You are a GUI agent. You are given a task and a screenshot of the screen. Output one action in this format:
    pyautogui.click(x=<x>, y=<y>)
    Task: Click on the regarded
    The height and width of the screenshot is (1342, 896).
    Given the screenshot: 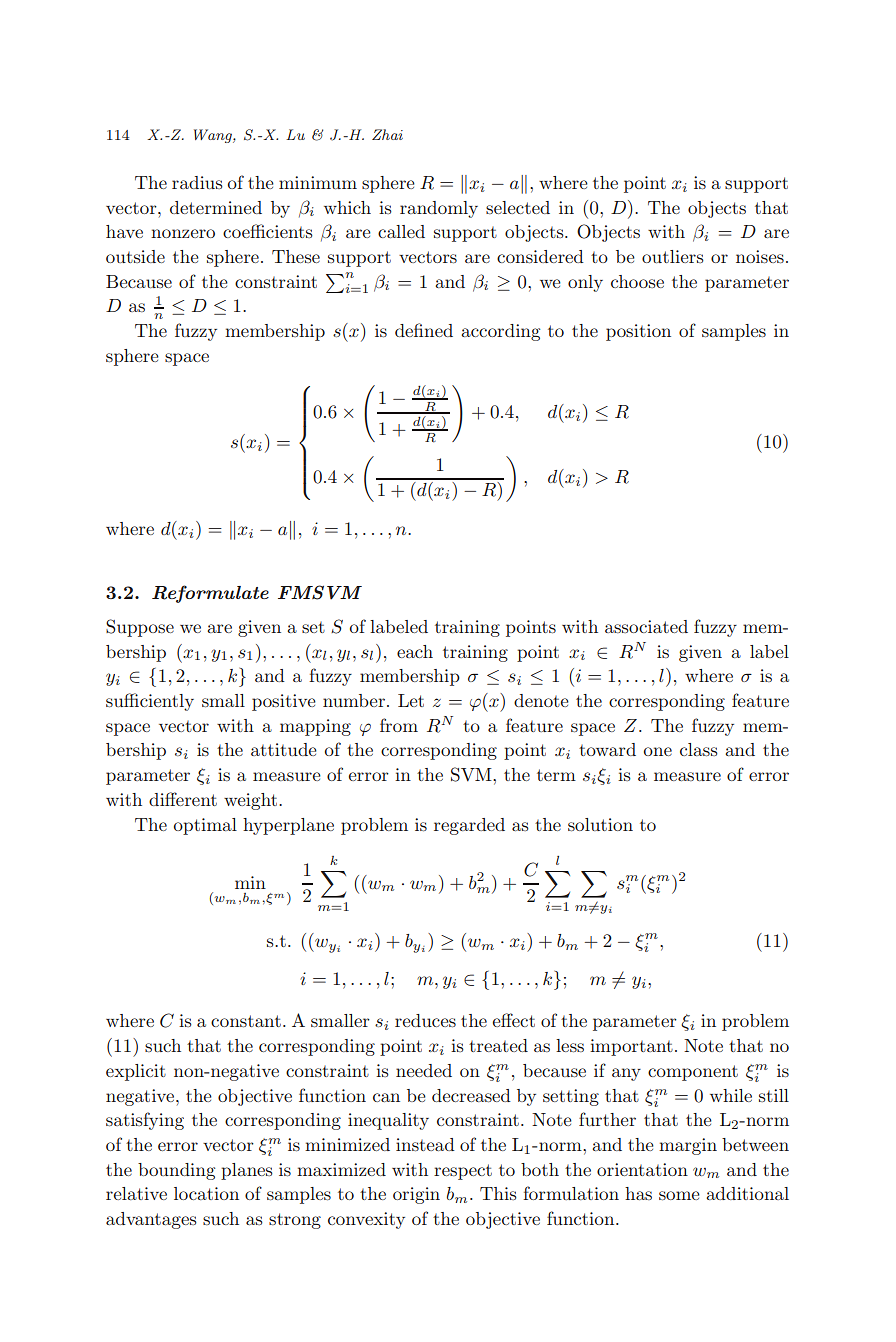 What is the action you would take?
    pyautogui.click(x=469, y=826)
